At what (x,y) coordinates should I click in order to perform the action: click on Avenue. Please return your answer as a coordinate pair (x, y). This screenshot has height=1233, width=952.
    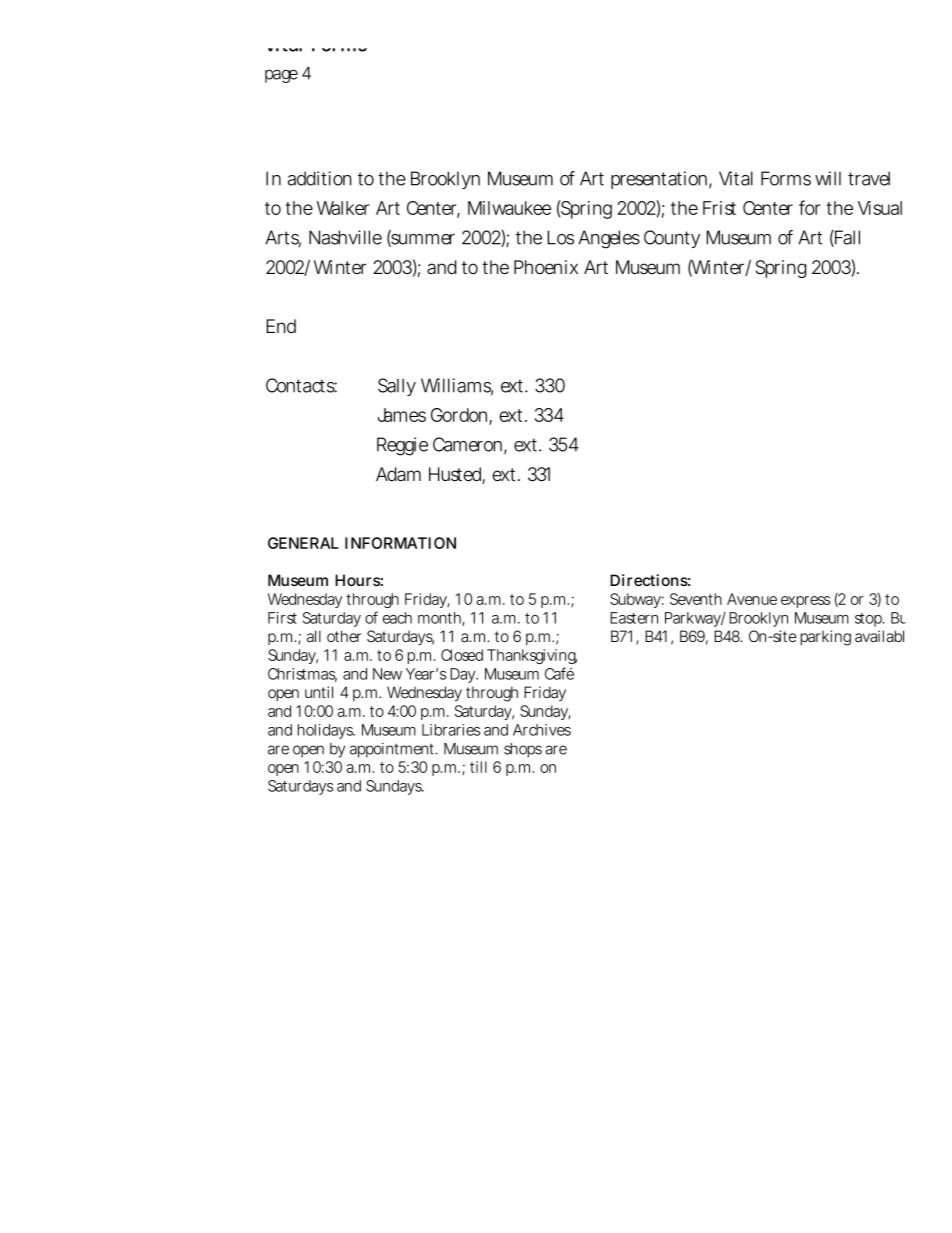
    Looking at the image, I should click on (752, 599).
